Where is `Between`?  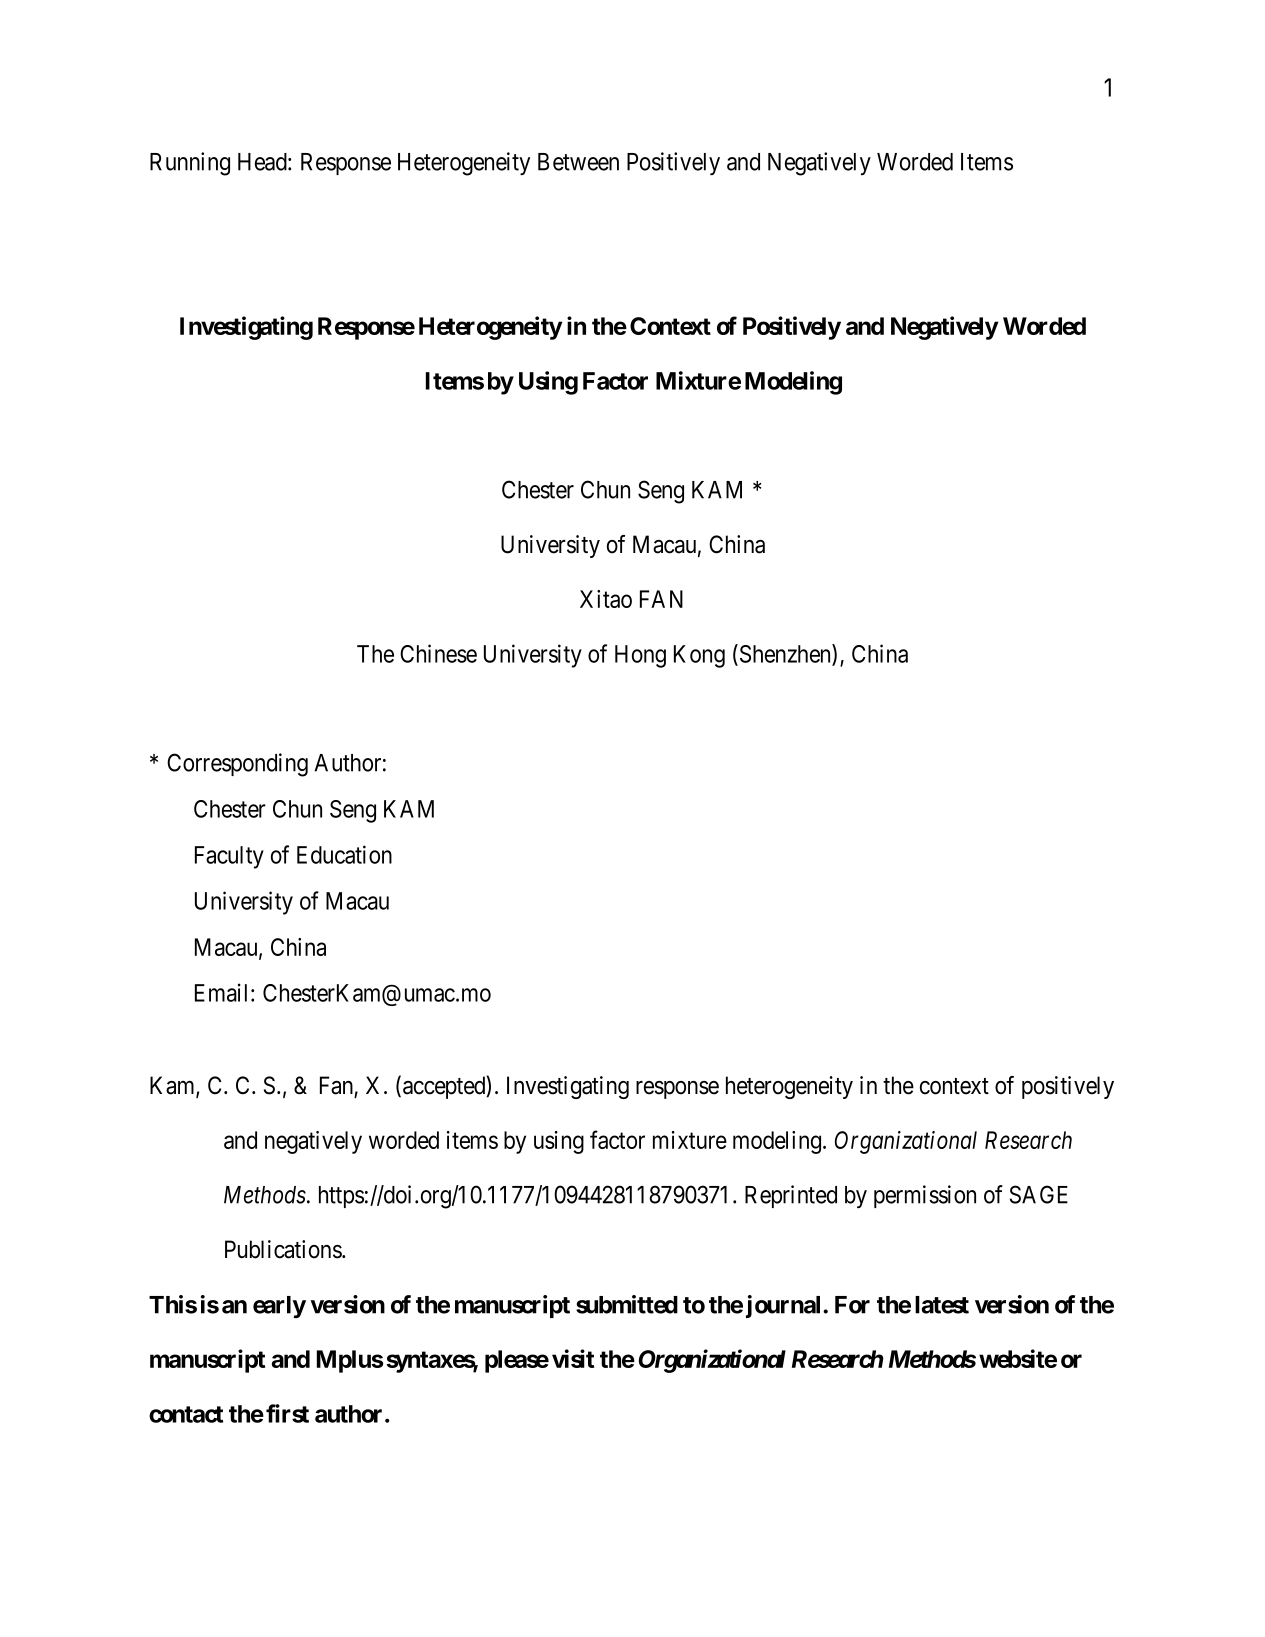
Between is located at coordinates (578, 162).
